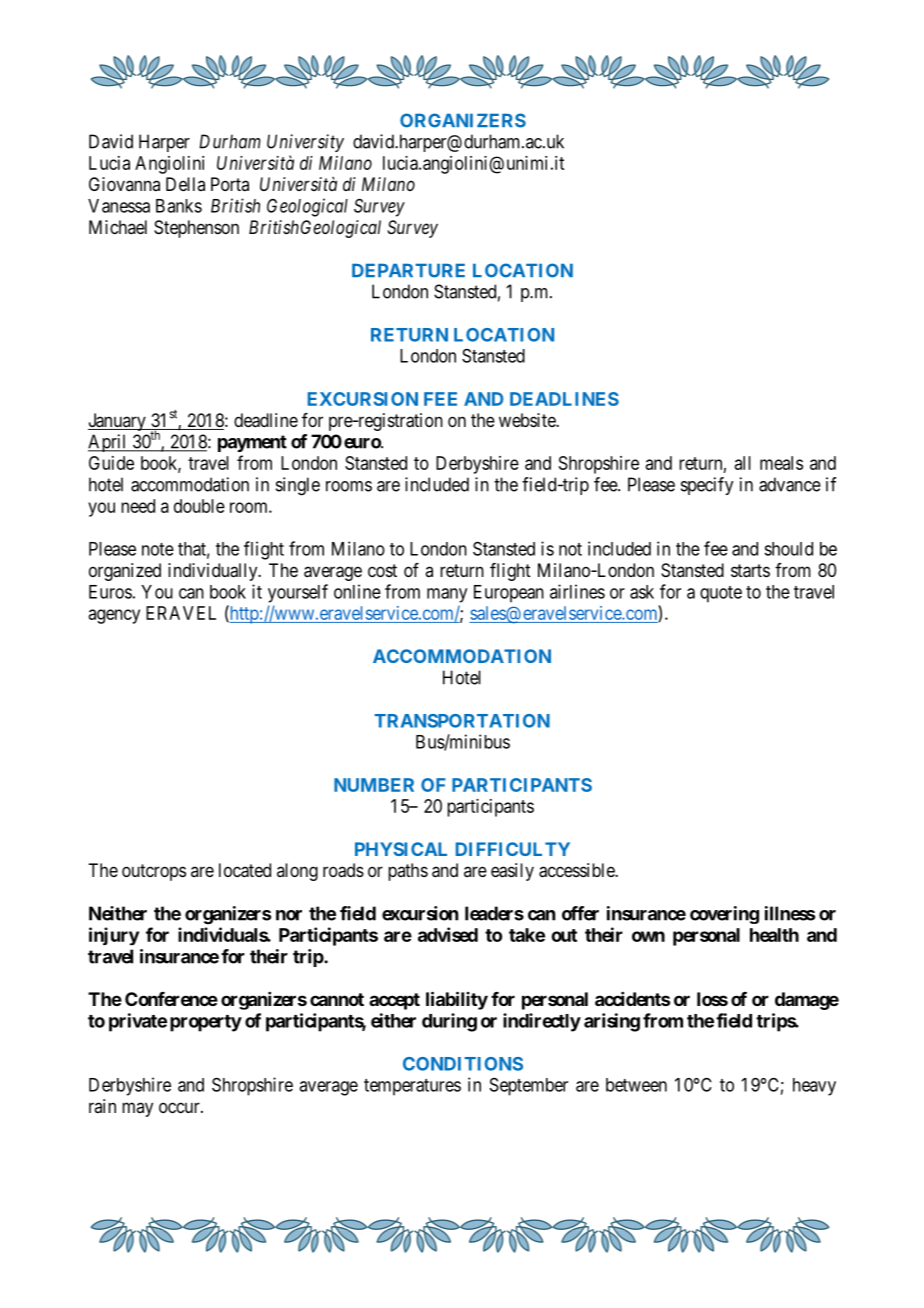 The height and width of the screenshot is (1308, 924). I want to click on paths, so click(408, 872).
